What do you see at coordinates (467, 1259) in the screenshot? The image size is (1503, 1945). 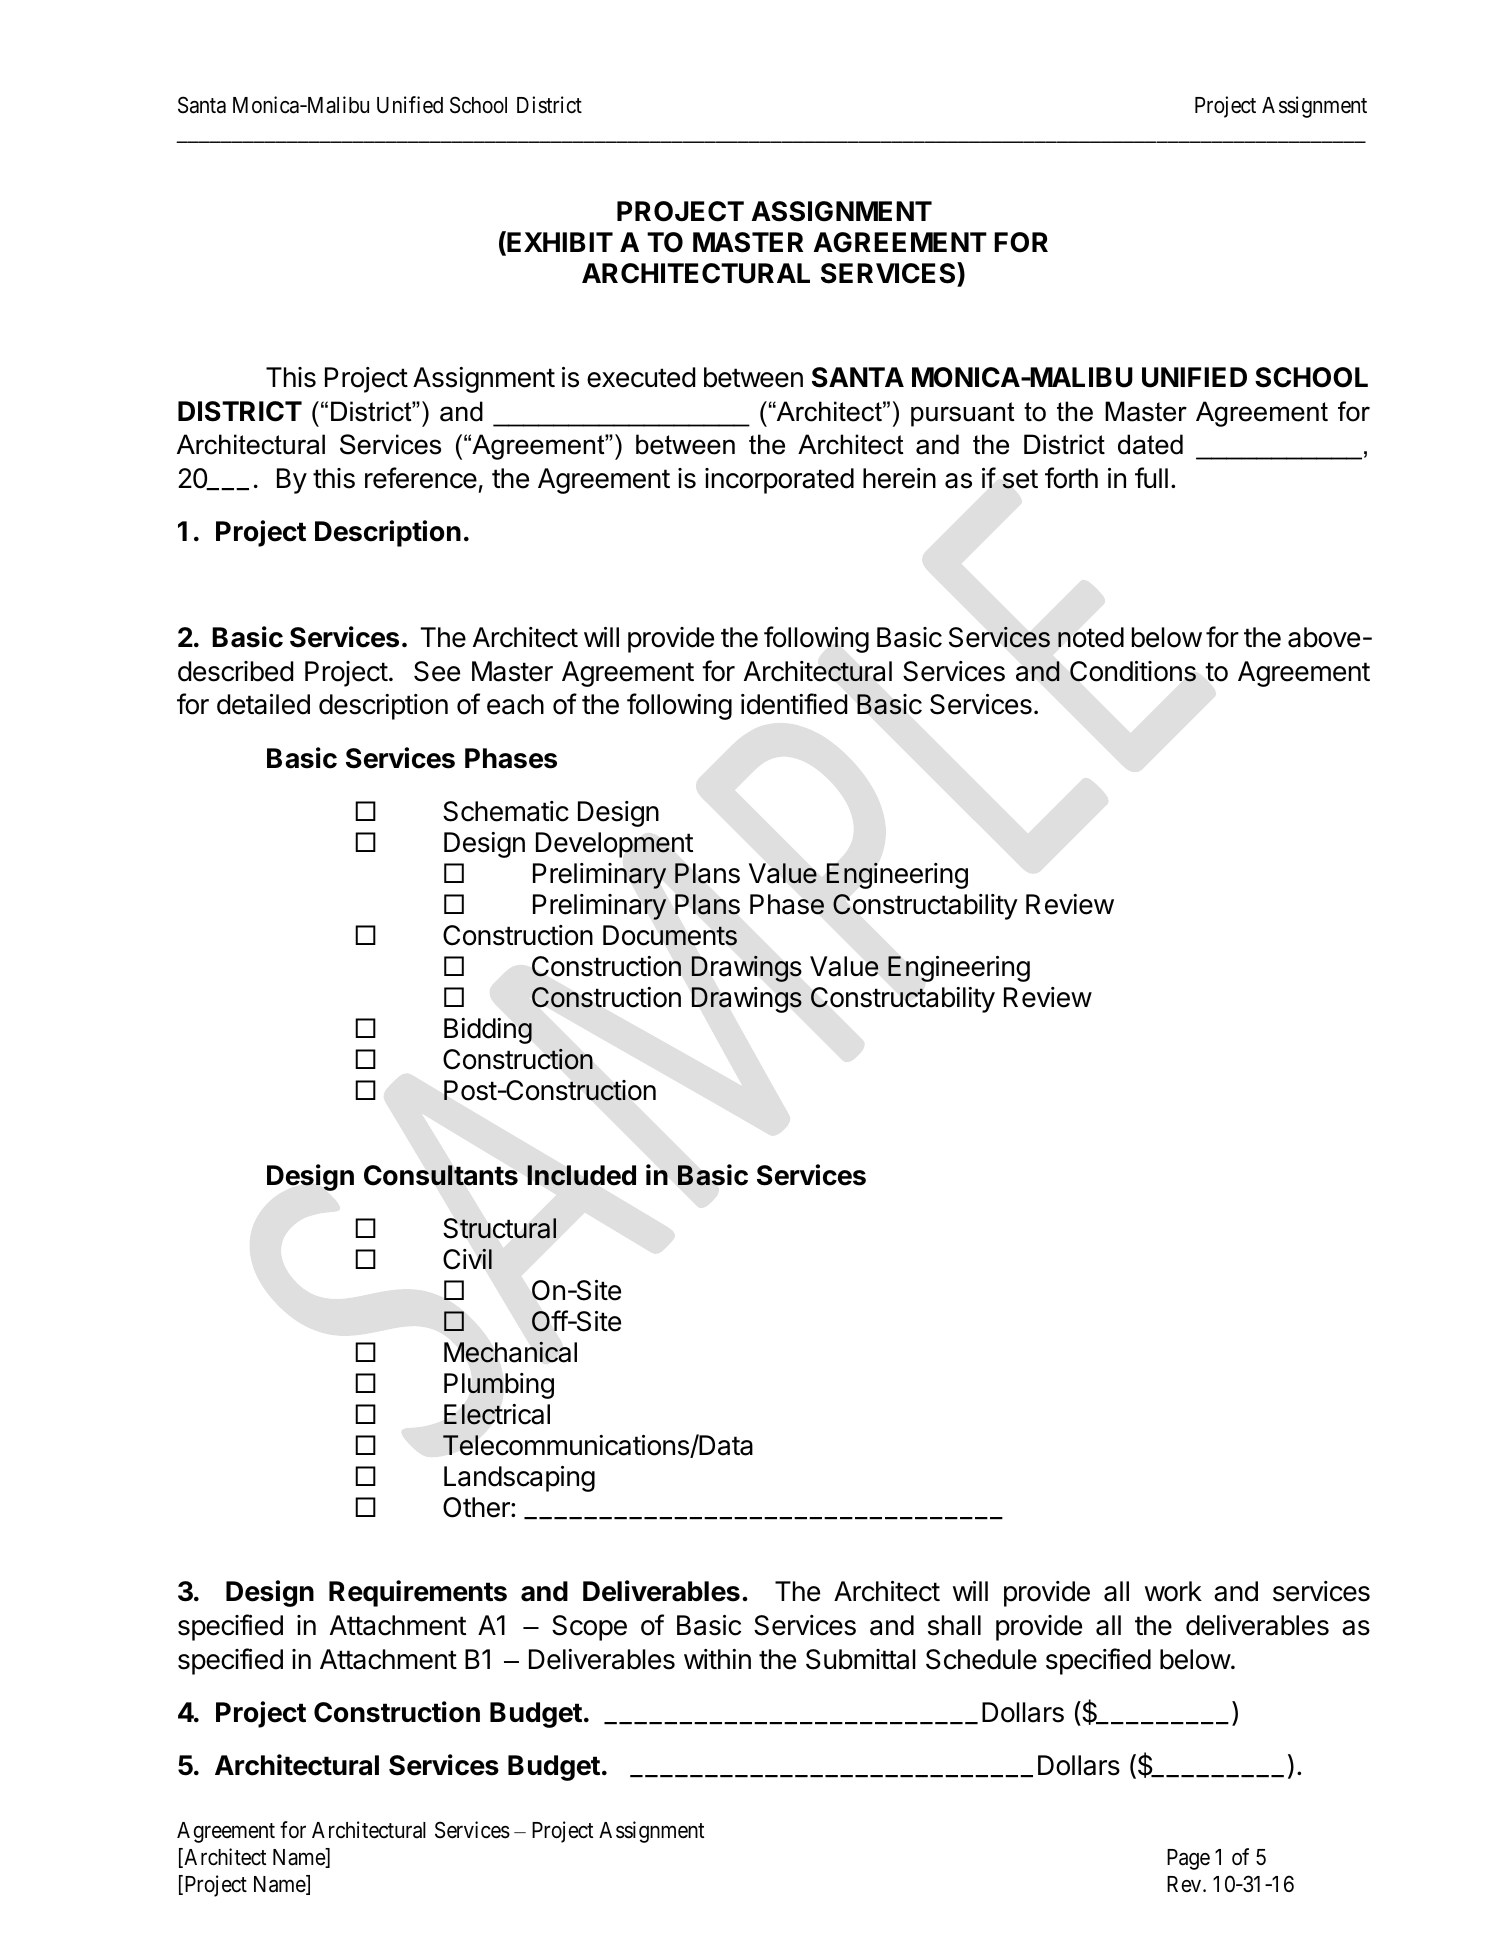 I see `Civil` at bounding box center [467, 1259].
